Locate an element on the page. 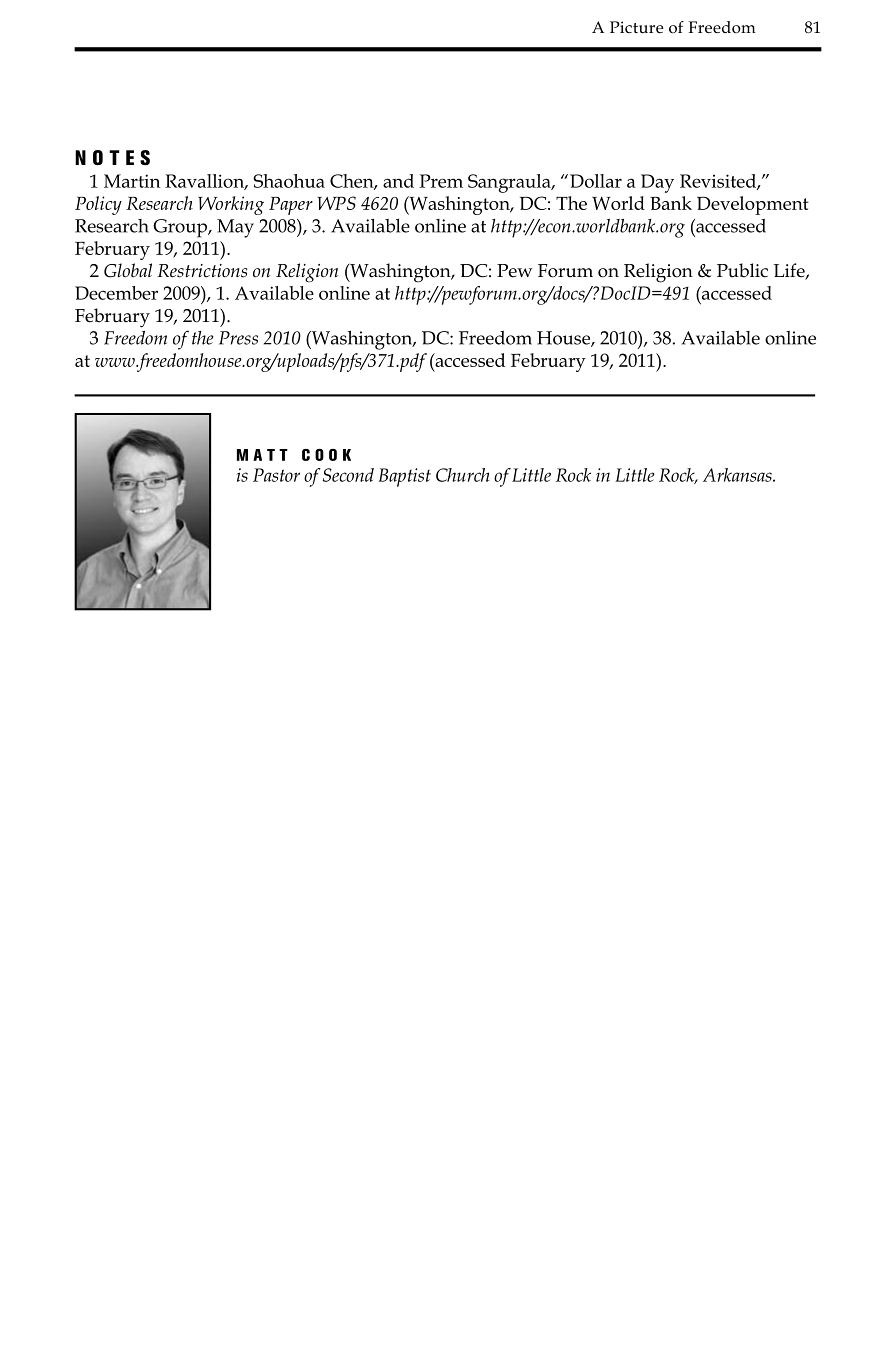 The image size is (896, 1345). Press is located at coordinates (238, 338).
